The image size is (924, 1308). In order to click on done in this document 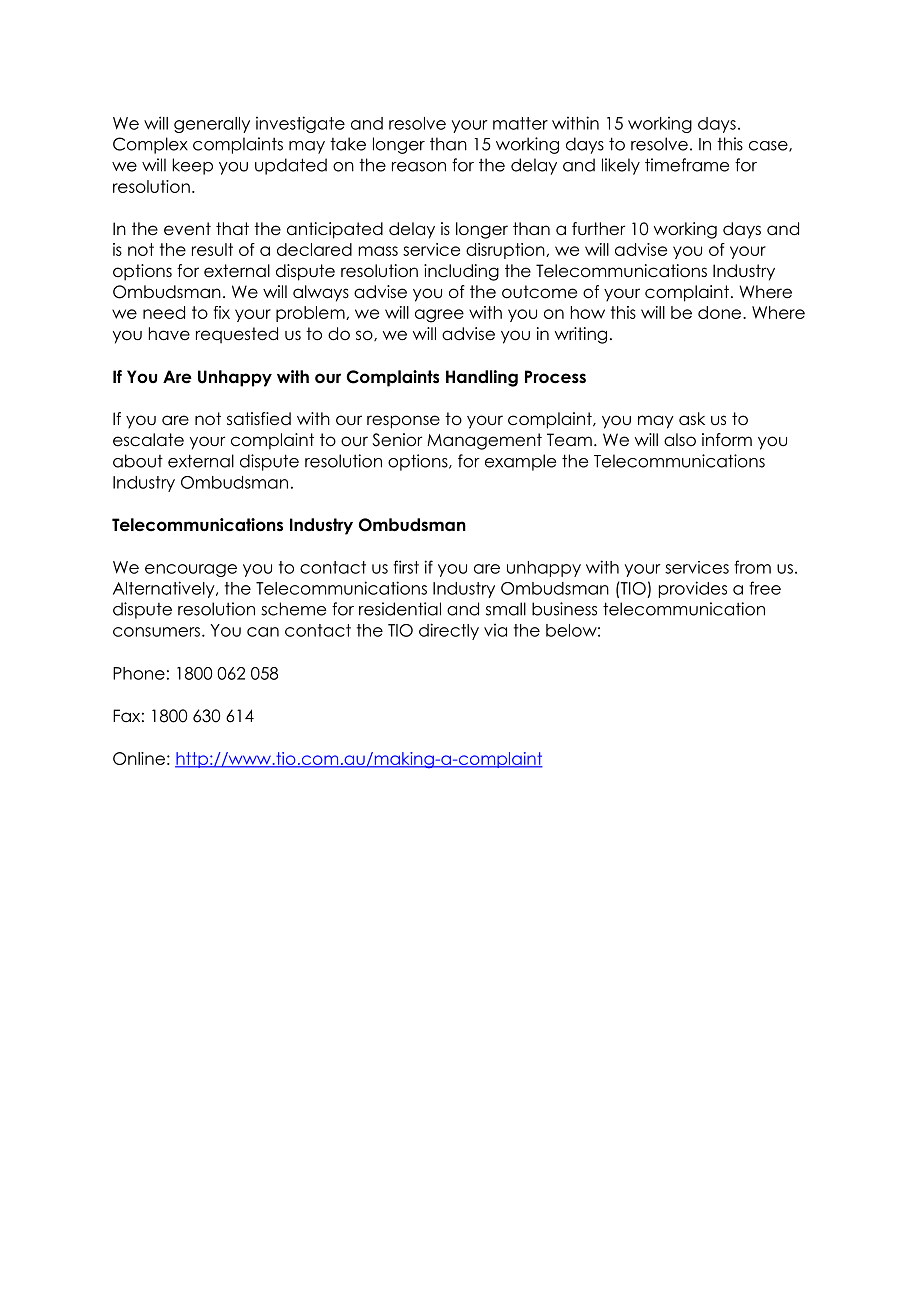, I will do `click(721, 312)`.
